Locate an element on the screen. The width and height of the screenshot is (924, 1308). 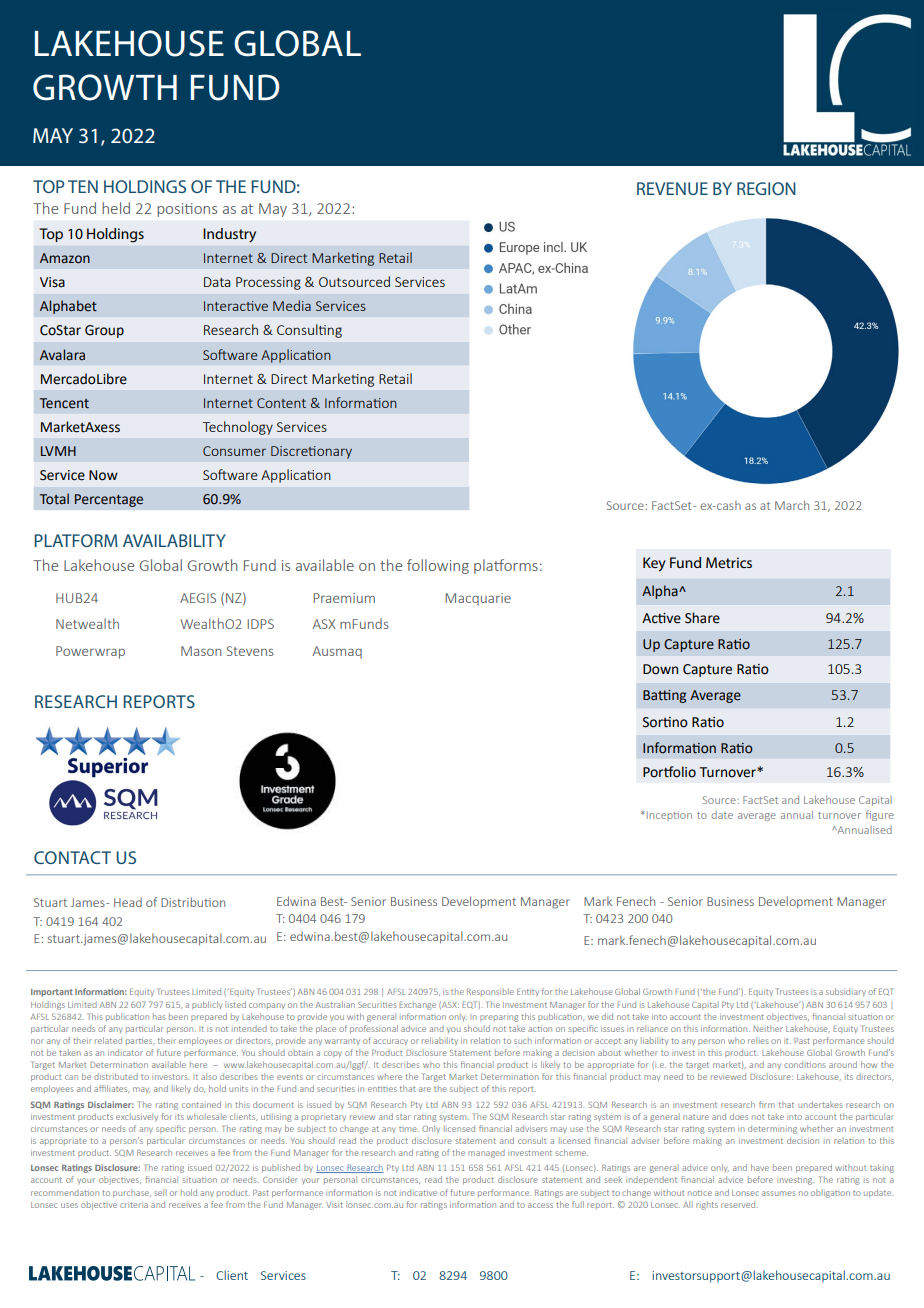
Discretionary is located at coordinates (311, 452).
